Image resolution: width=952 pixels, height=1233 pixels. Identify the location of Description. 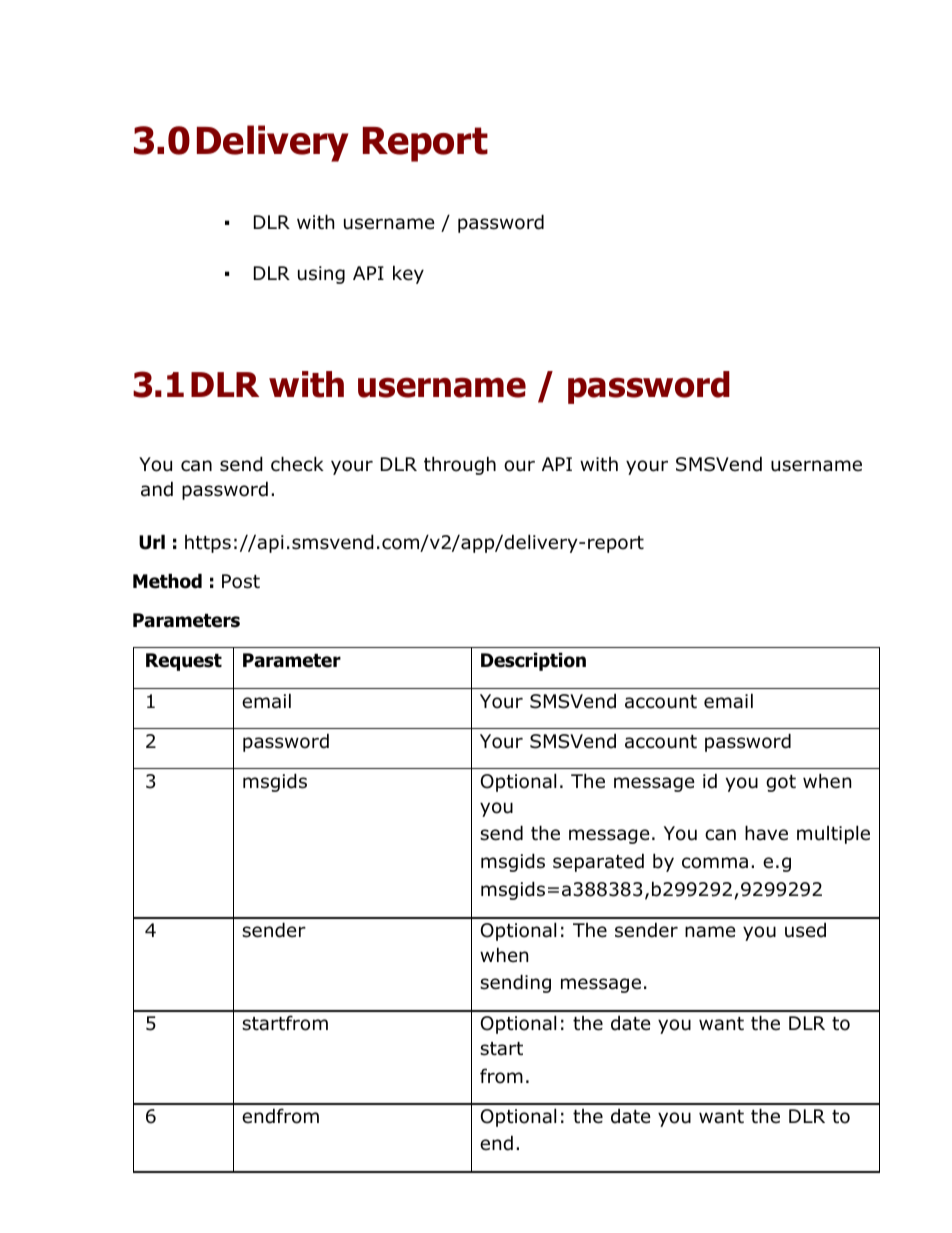
(533, 661).
